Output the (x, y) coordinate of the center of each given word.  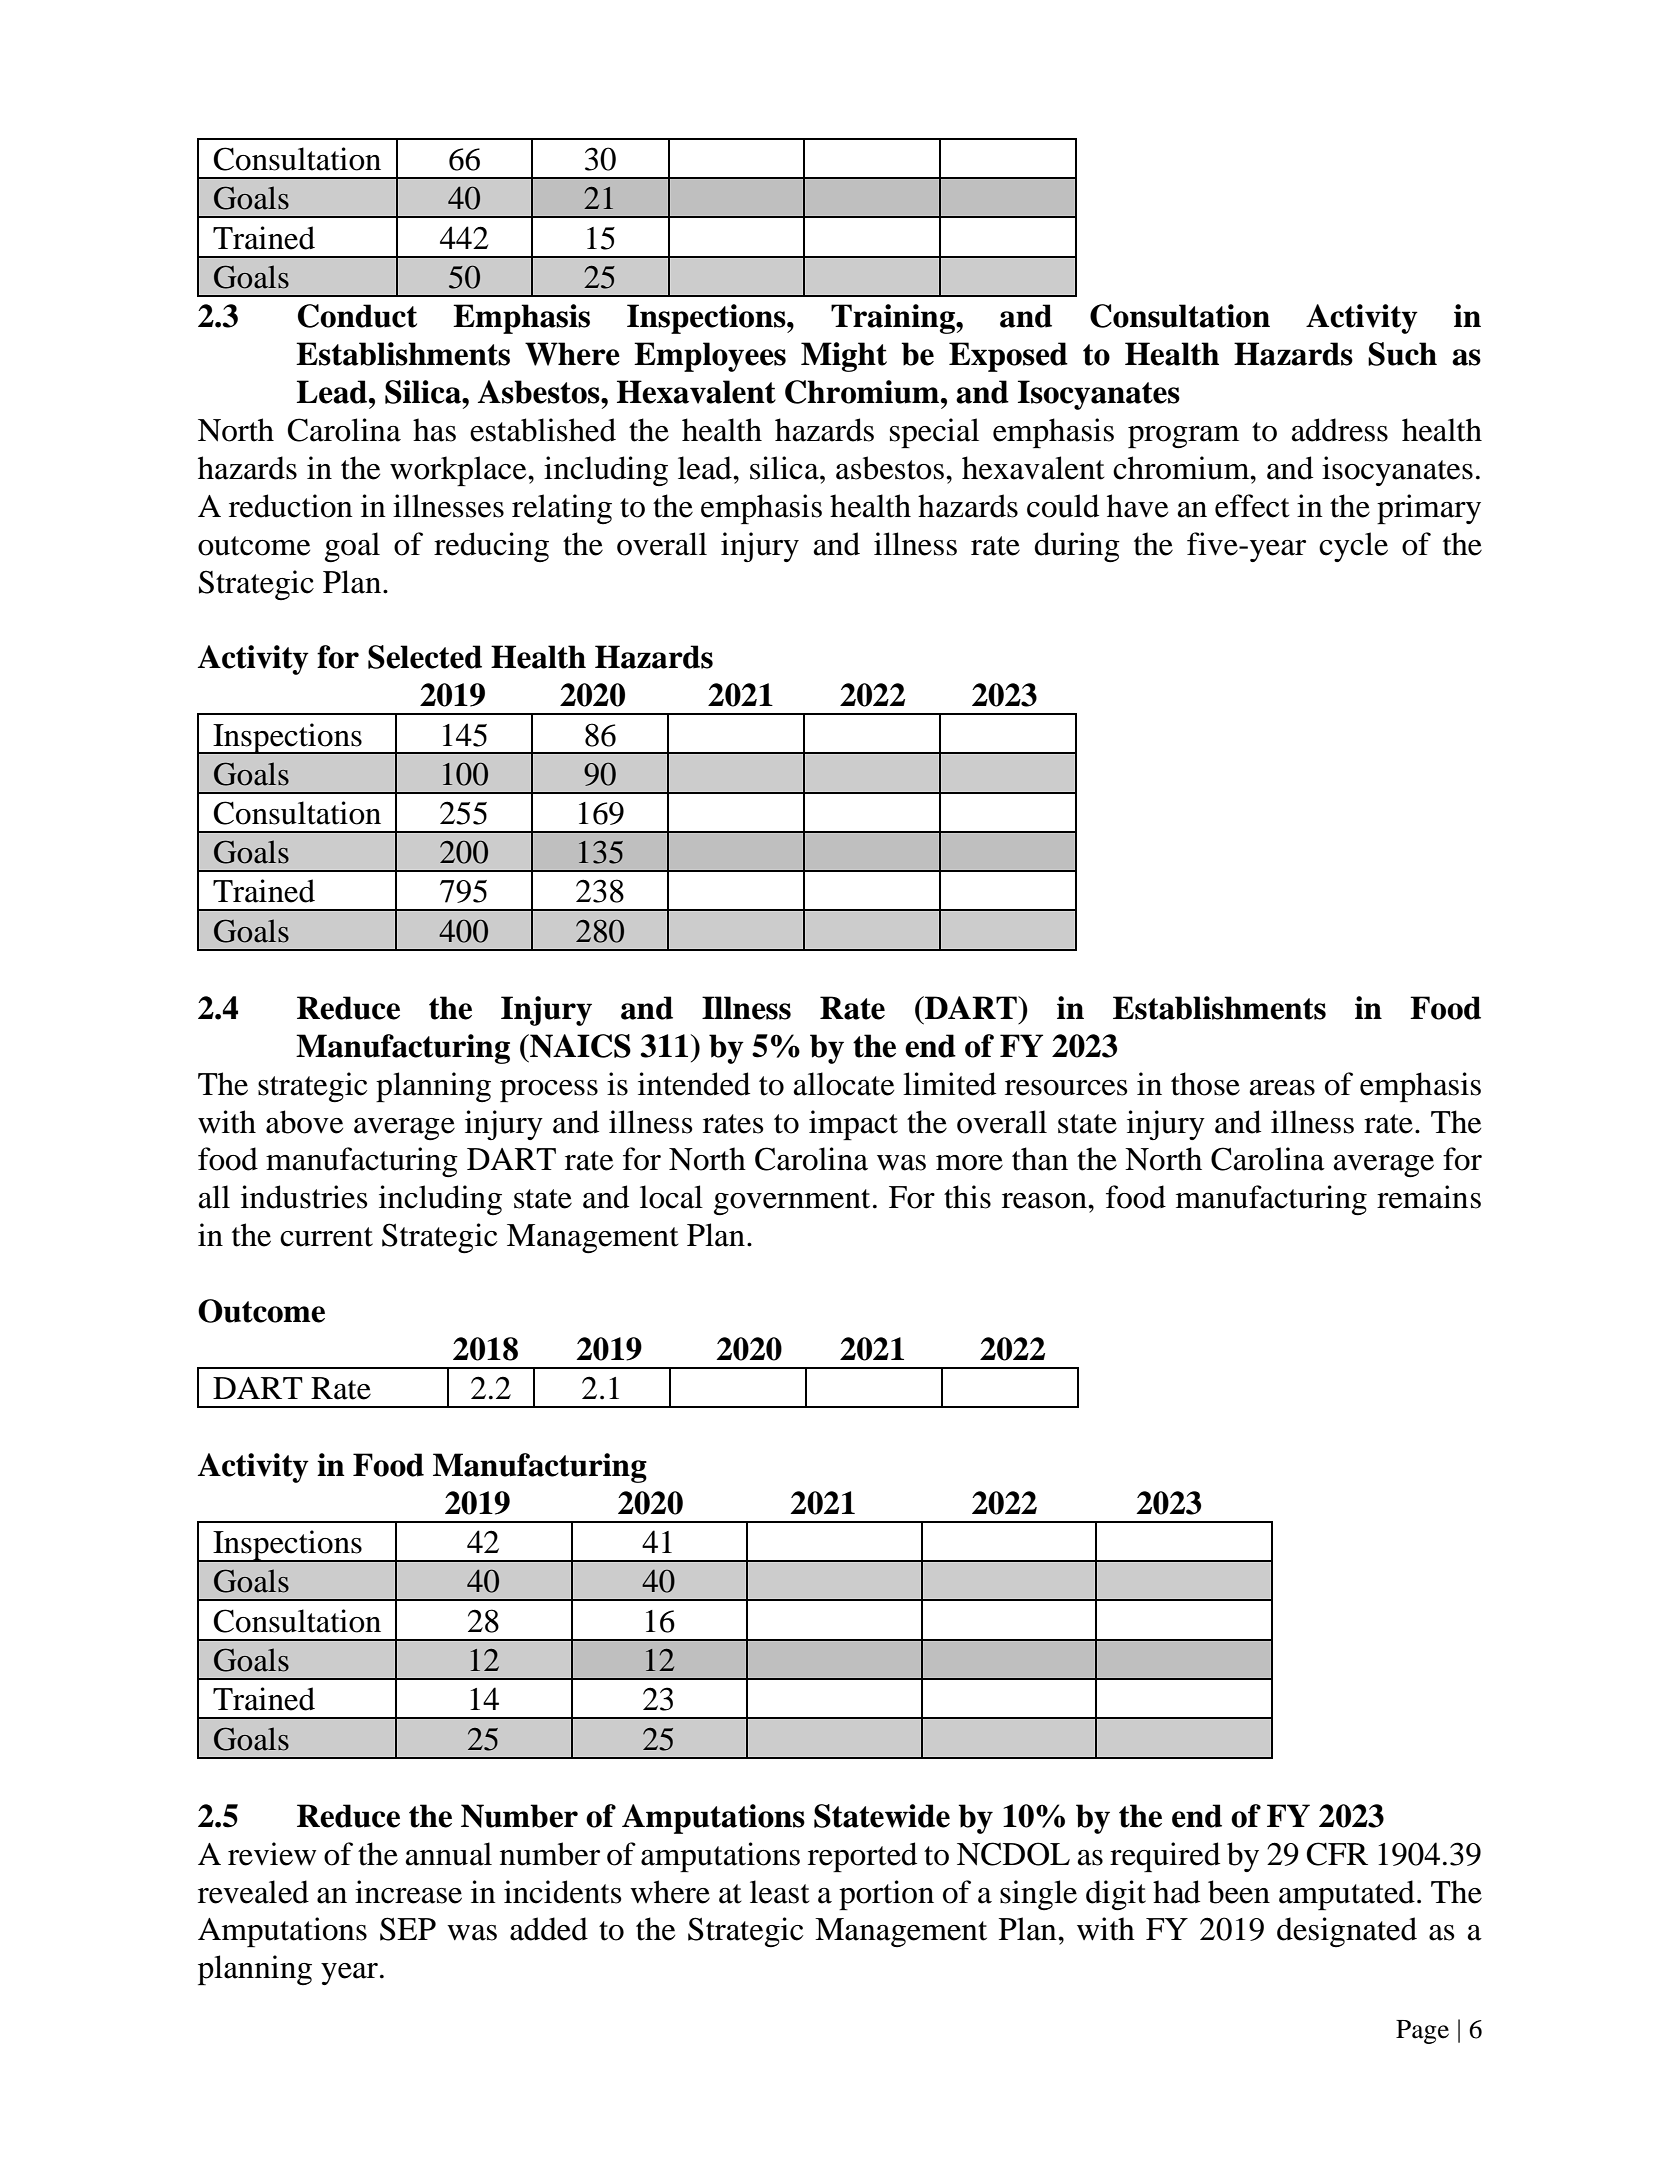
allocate (844, 1084)
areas (1282, 1088)
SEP (408, 1929)
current (326, 1237)
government (792, 1202)
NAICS (579, 1046)
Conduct (357, 316)
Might (844, 357)
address (1340, 430)
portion (886, 1895)
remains (1429, 1197)
